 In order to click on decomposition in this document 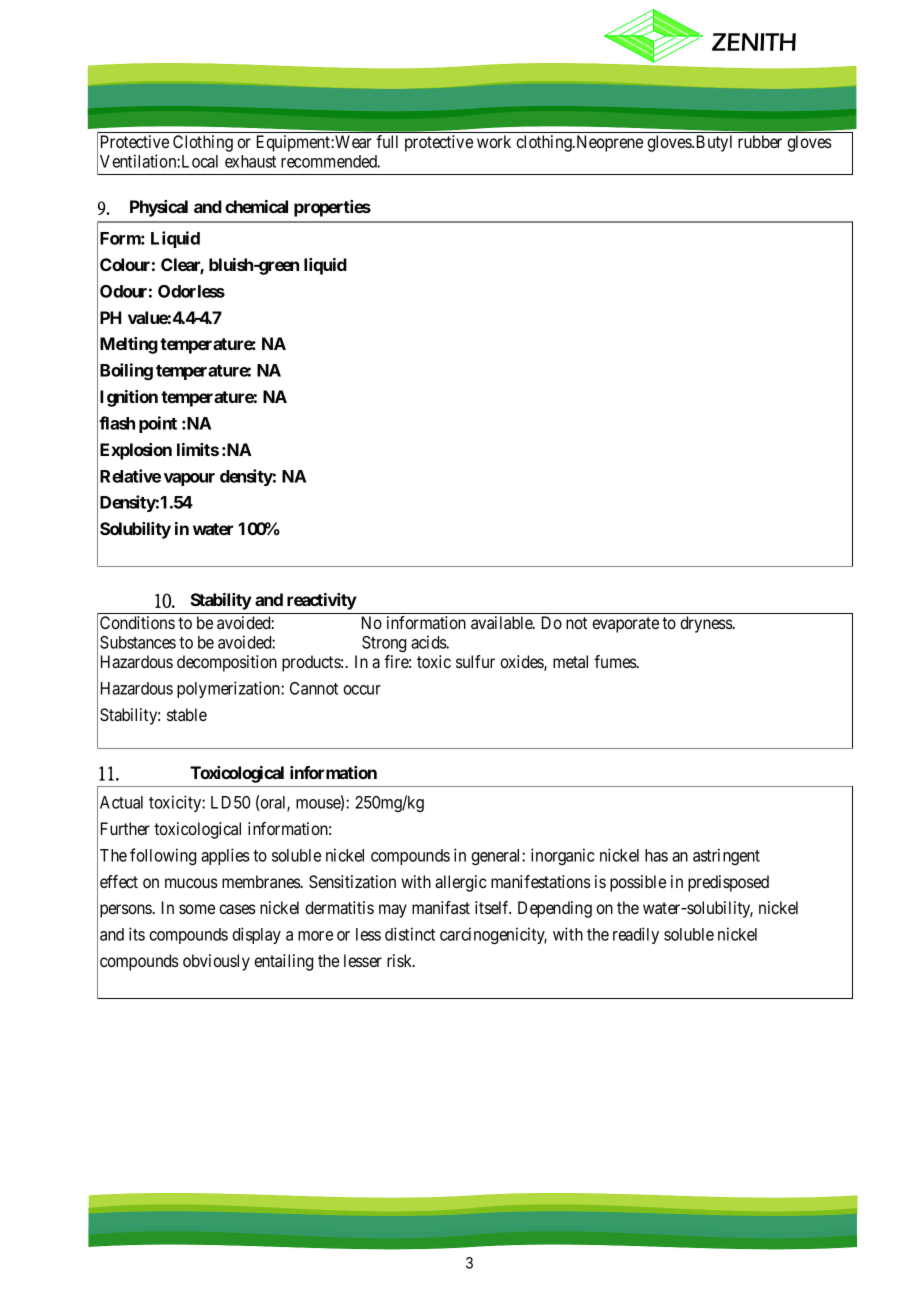, I will do `click(227, 663)`.
